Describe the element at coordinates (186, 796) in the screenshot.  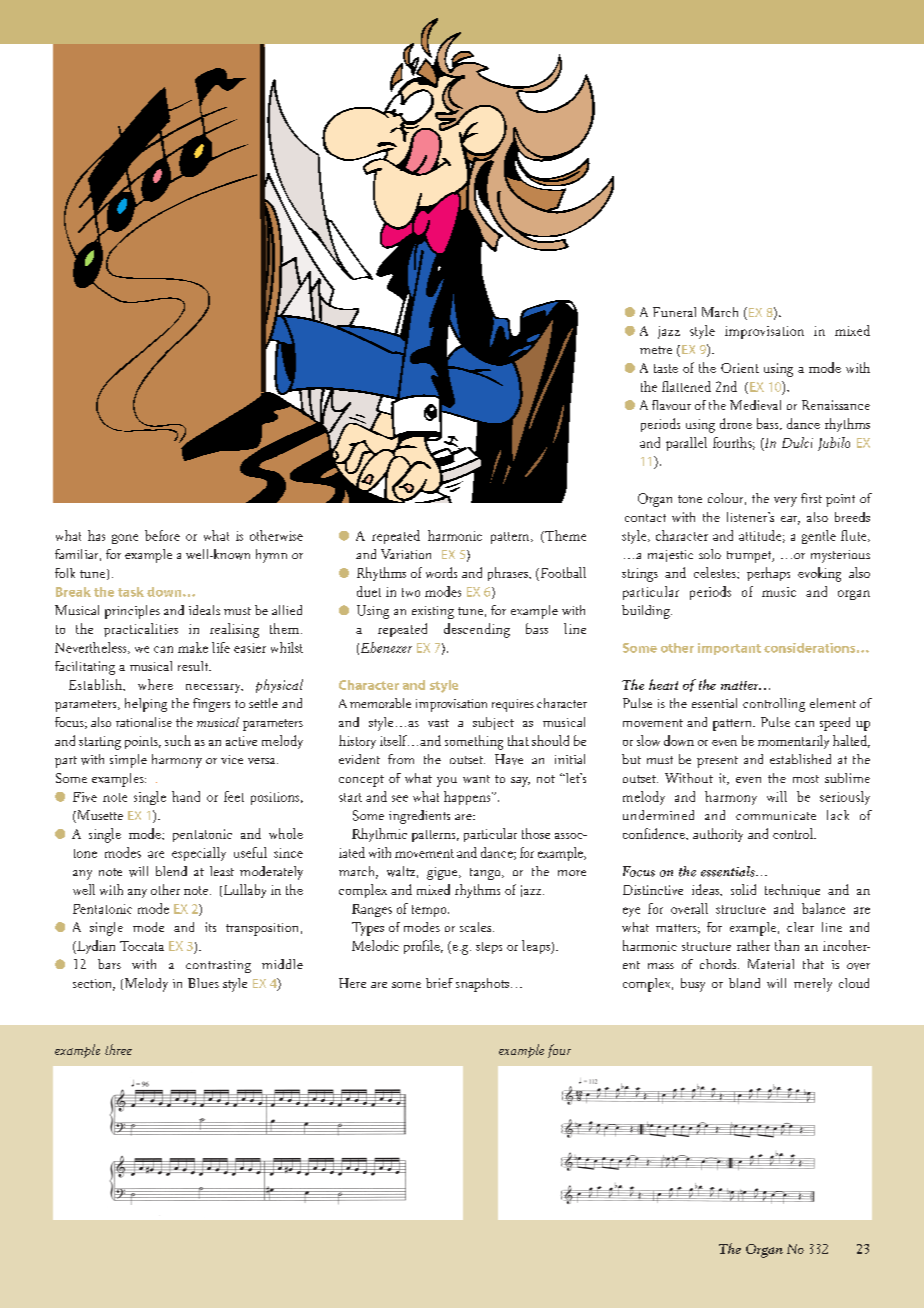
I see `hand` at that location.
